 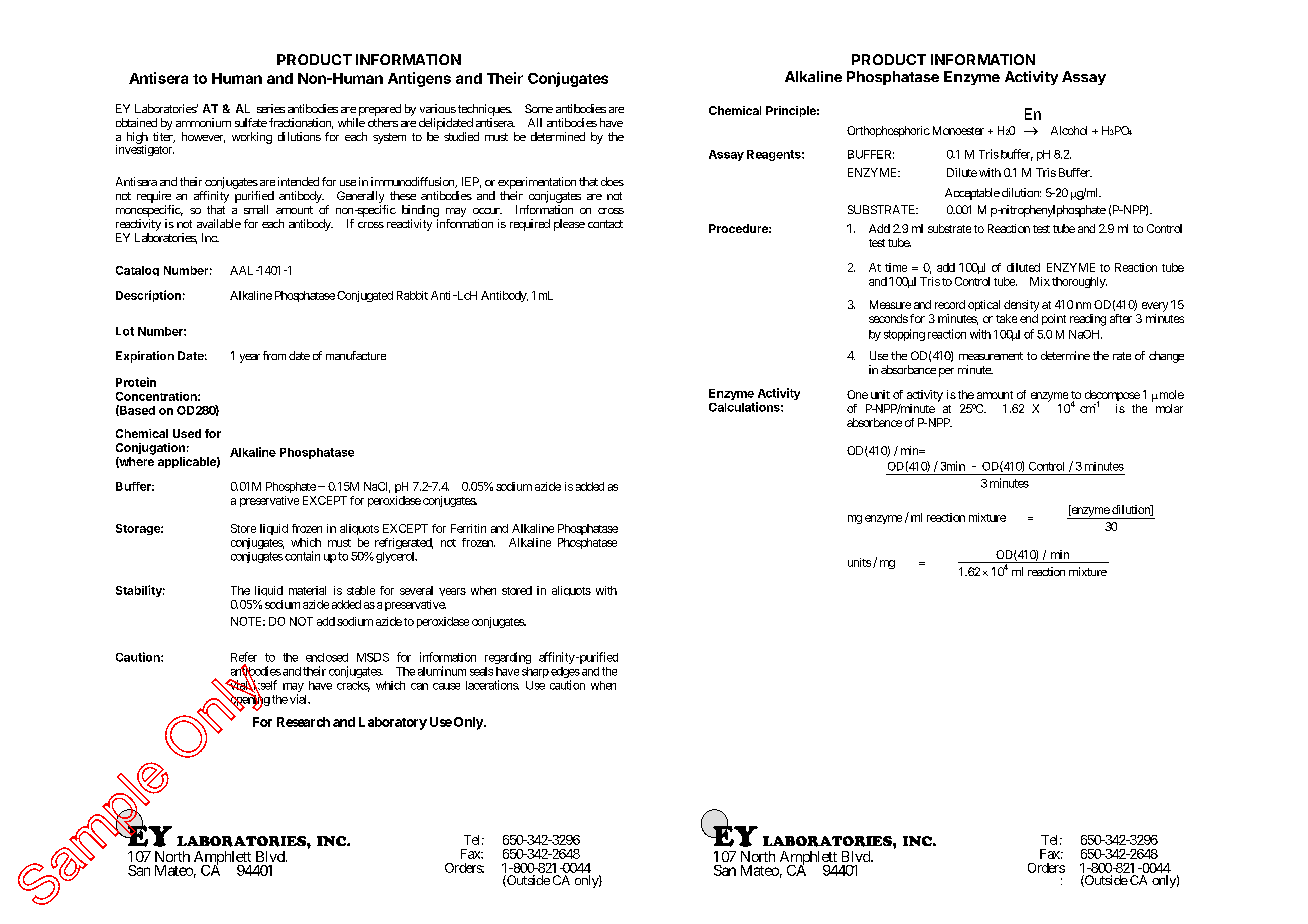 What do you see at coordinates (468, 528) in the screenshot?
I see `Ferritin` at bounding box center [468, 528].
